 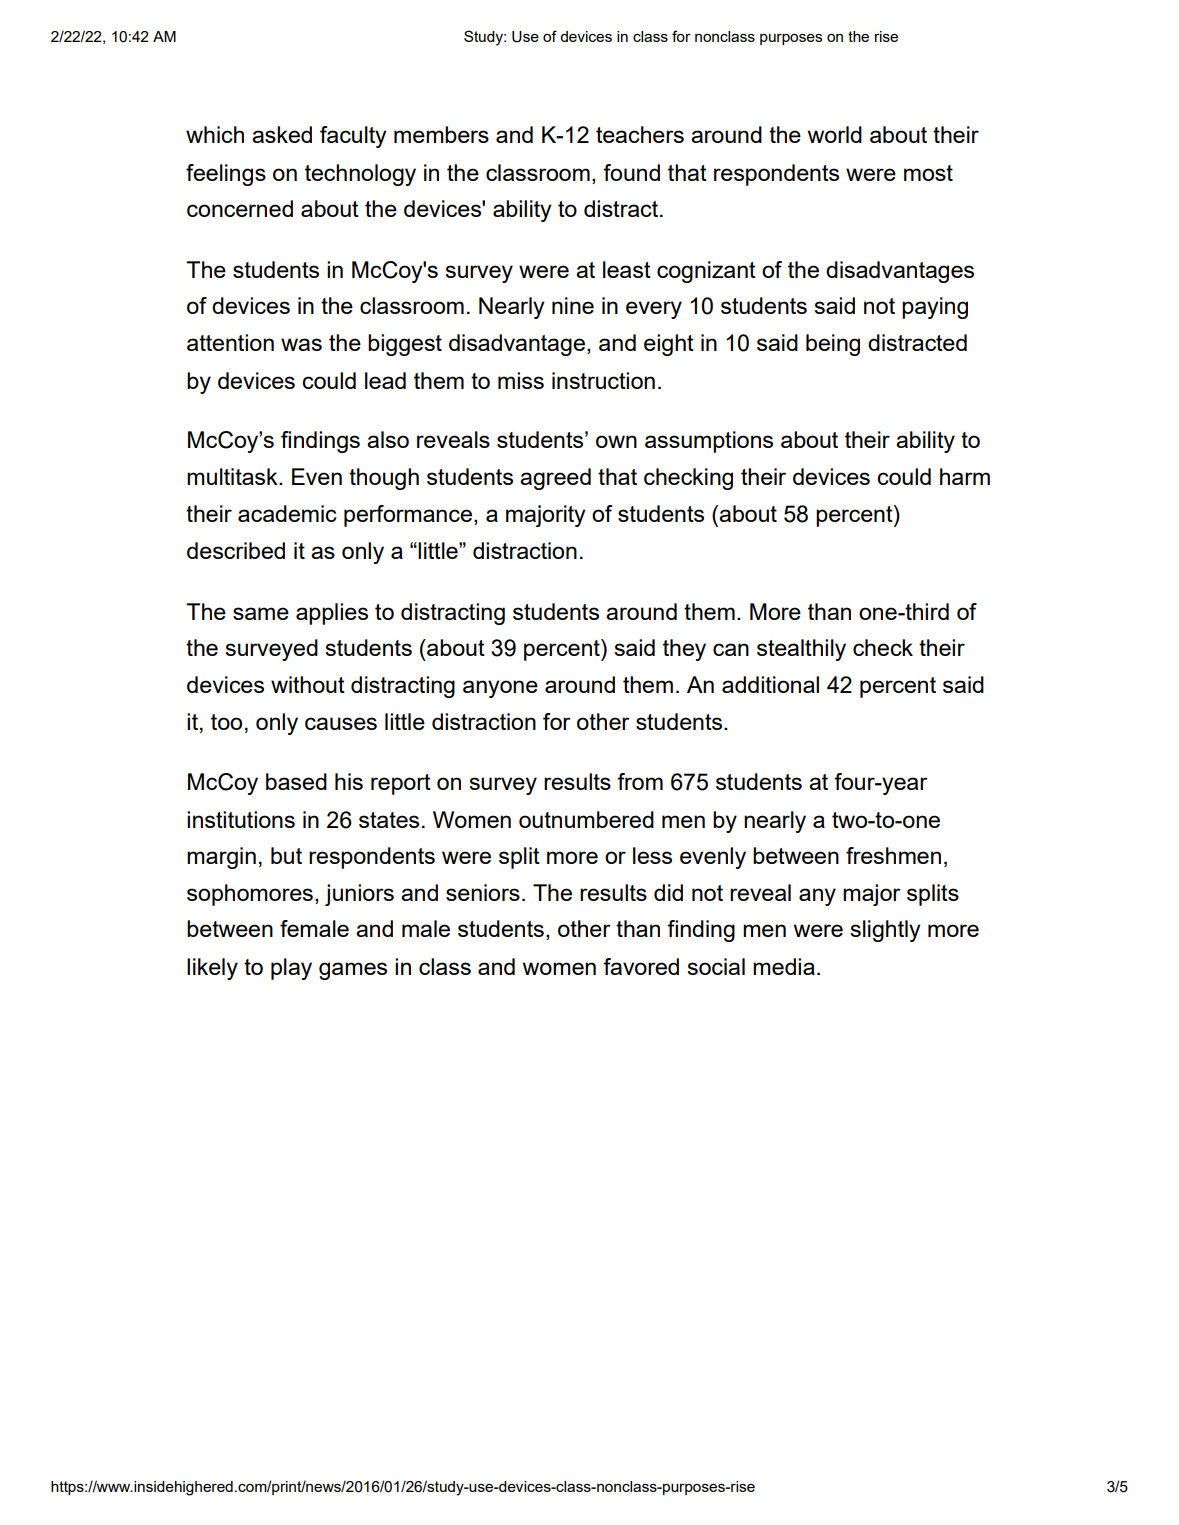 What do you see at coordinates (555, 479) in the screenshot?
I see `agreed` at bounding box center [555, 479].
